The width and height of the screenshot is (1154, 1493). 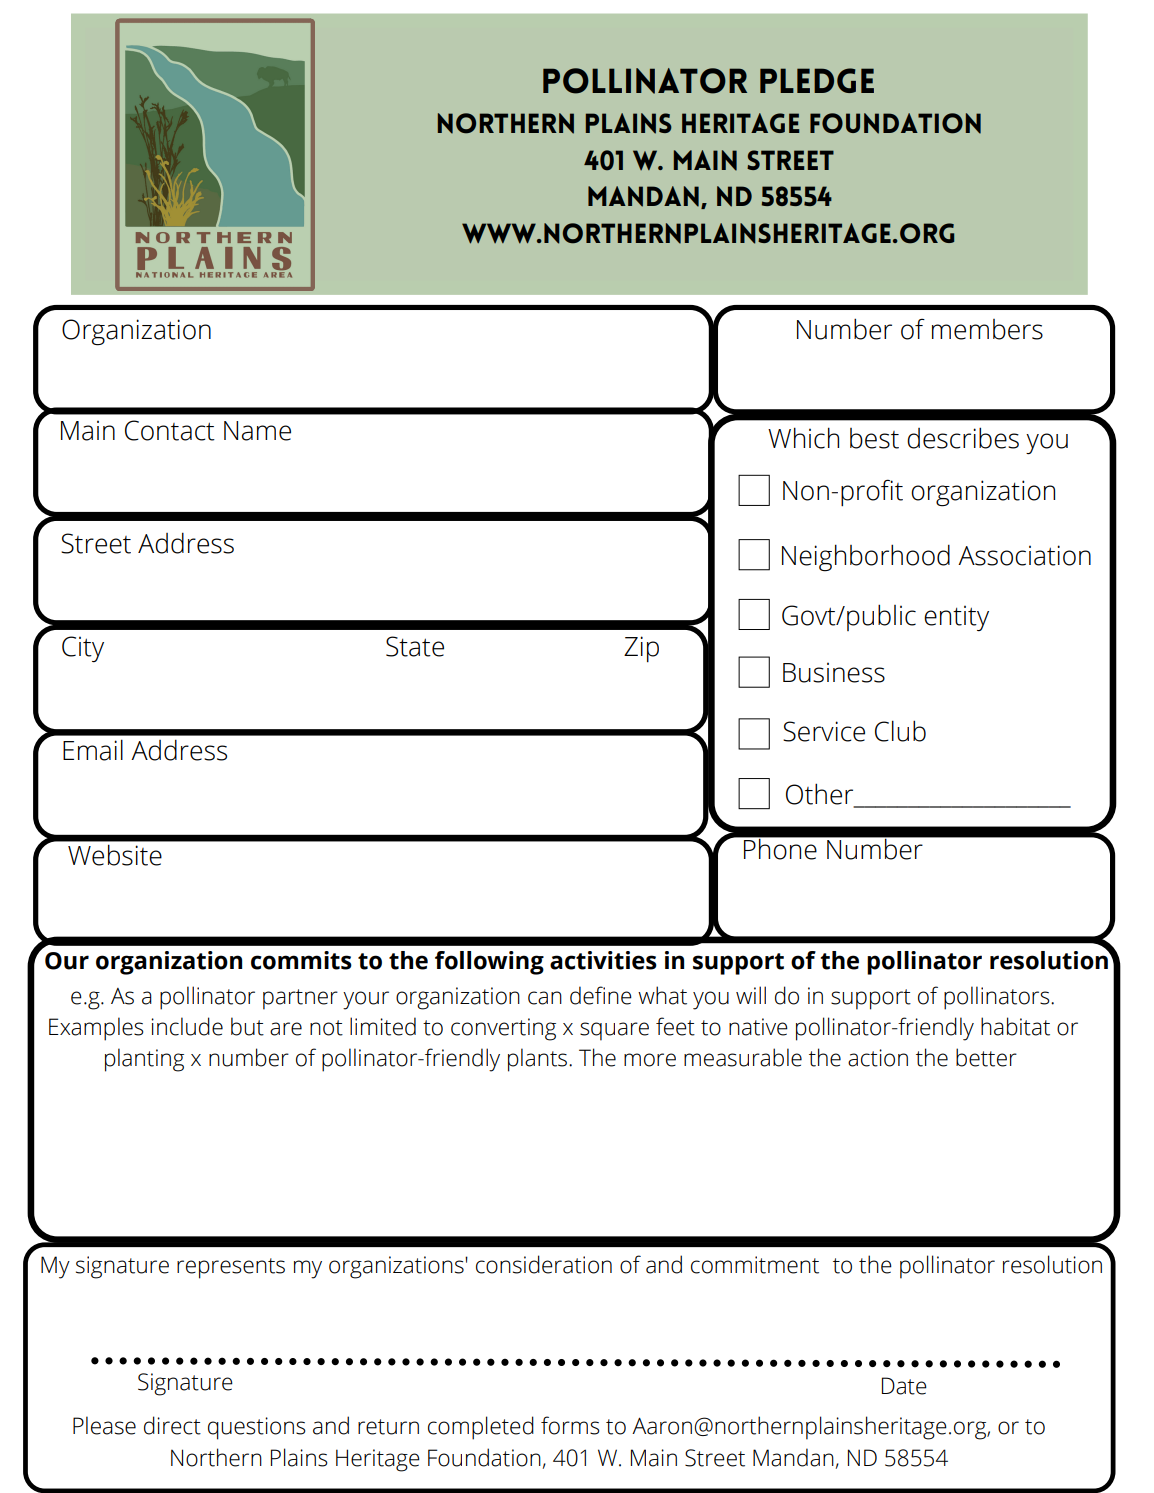 What do you see at coordinates (570, 1425) in the screenshot?
I see `forms` at bounding box center [570, 1425].
